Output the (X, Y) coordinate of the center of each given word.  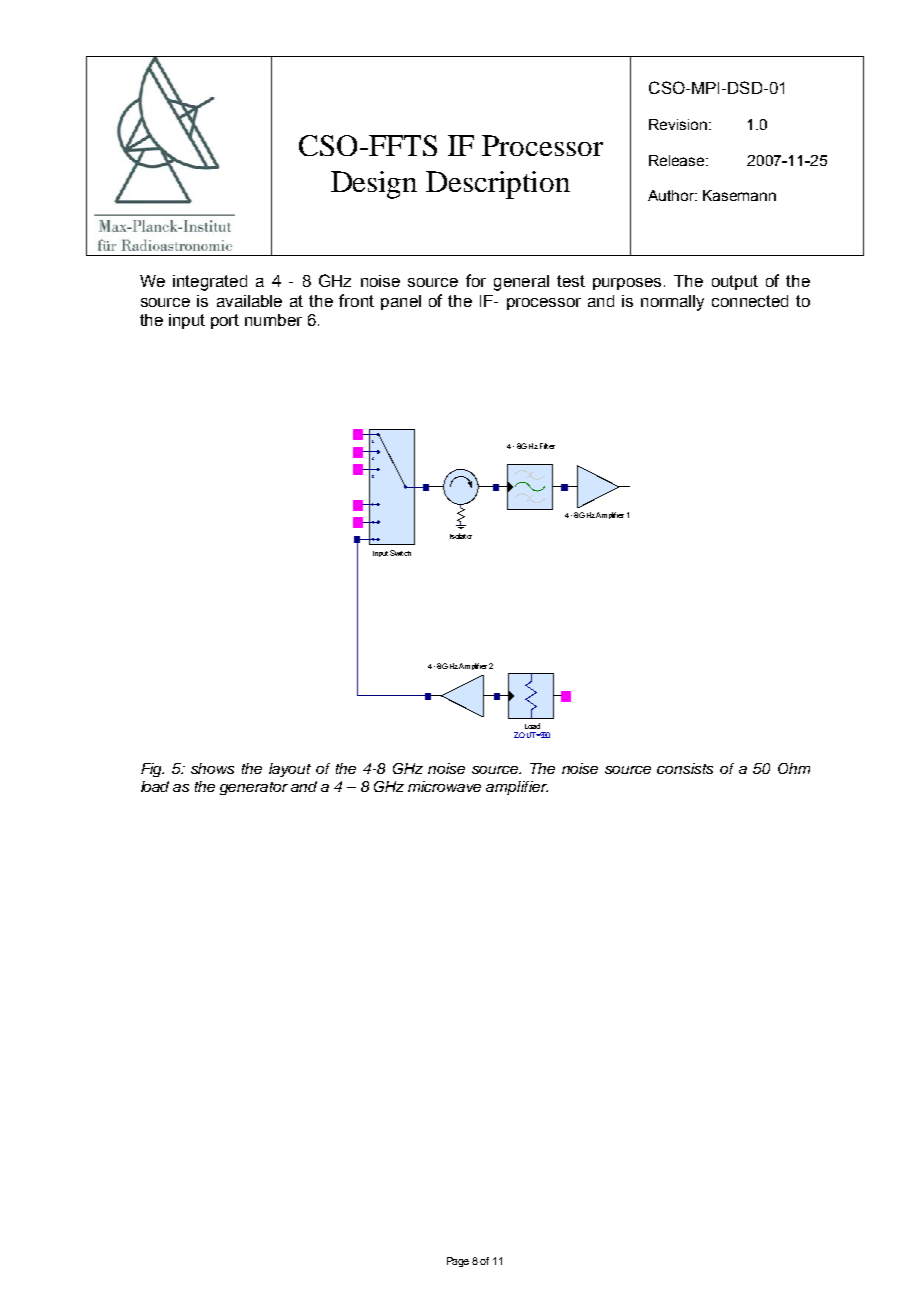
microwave (444, 786)
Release (678, 160)
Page (458, 1262)
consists (685, 768)
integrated (210, 283)
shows (212, 768)
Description (498, 185)
